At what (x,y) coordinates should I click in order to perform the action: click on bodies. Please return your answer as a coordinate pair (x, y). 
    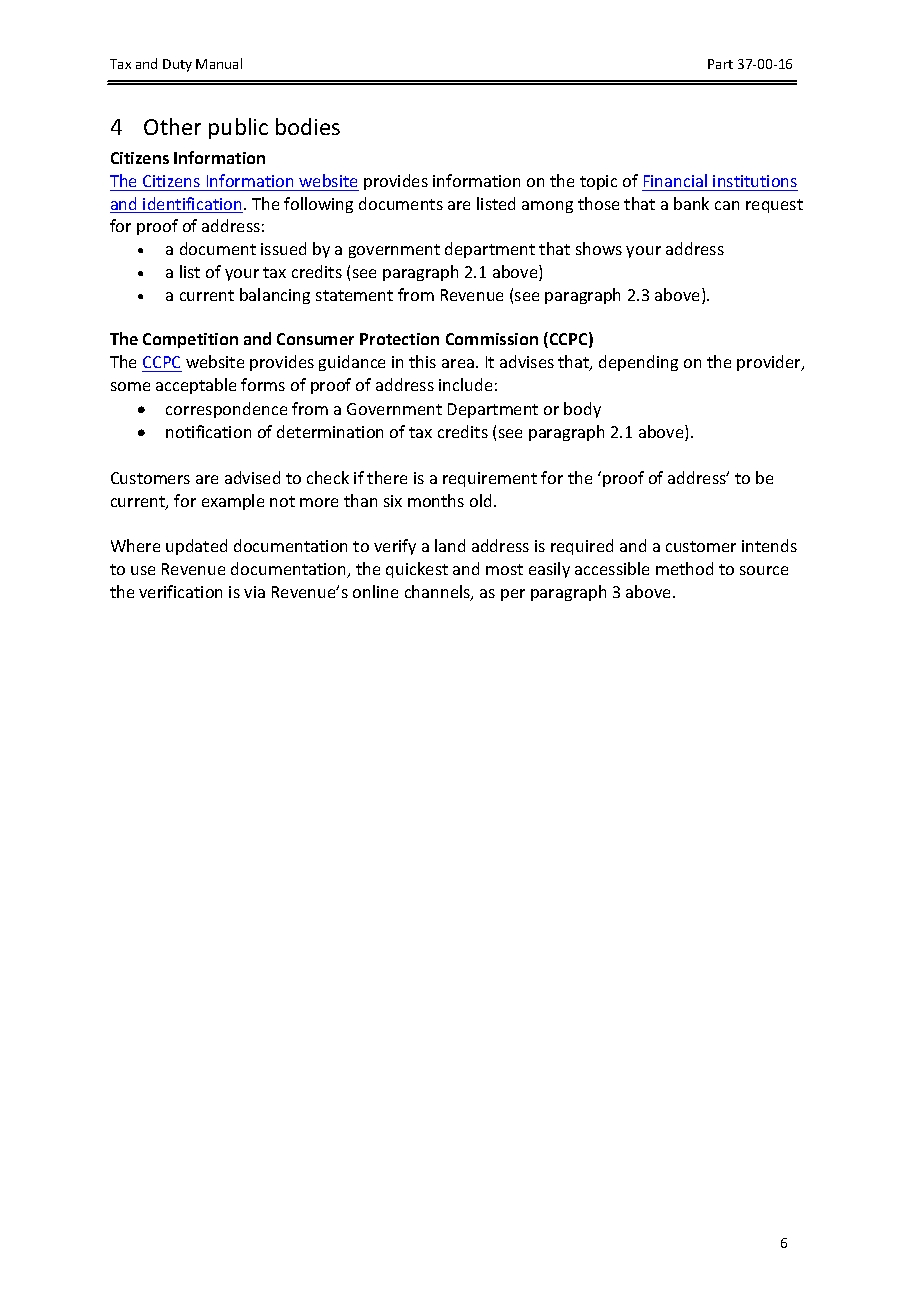
    Looking at the image, I should click on (308, 126).
